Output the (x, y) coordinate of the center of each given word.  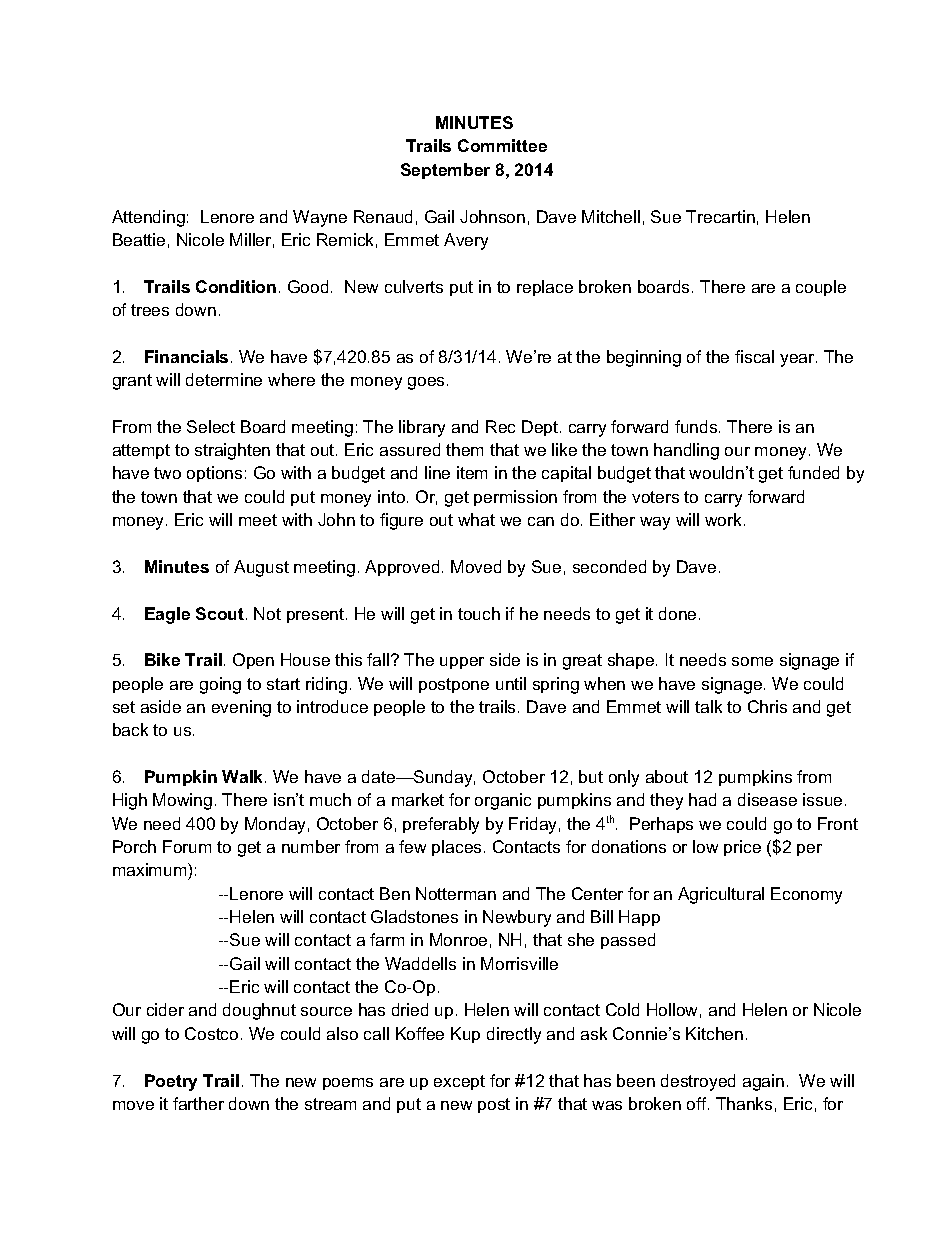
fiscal (754, 356)
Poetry (171, 1082)
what (476, 519)
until (511, 683)
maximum (151, 871)
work (725, 519)
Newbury (517, 918)
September (445, 171)
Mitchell (611, 216)
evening (241, 708)
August (261, 568)
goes (426, 383)
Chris (767, 706)
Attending (148, 218)
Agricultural (721, 895)
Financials (186, 356)
